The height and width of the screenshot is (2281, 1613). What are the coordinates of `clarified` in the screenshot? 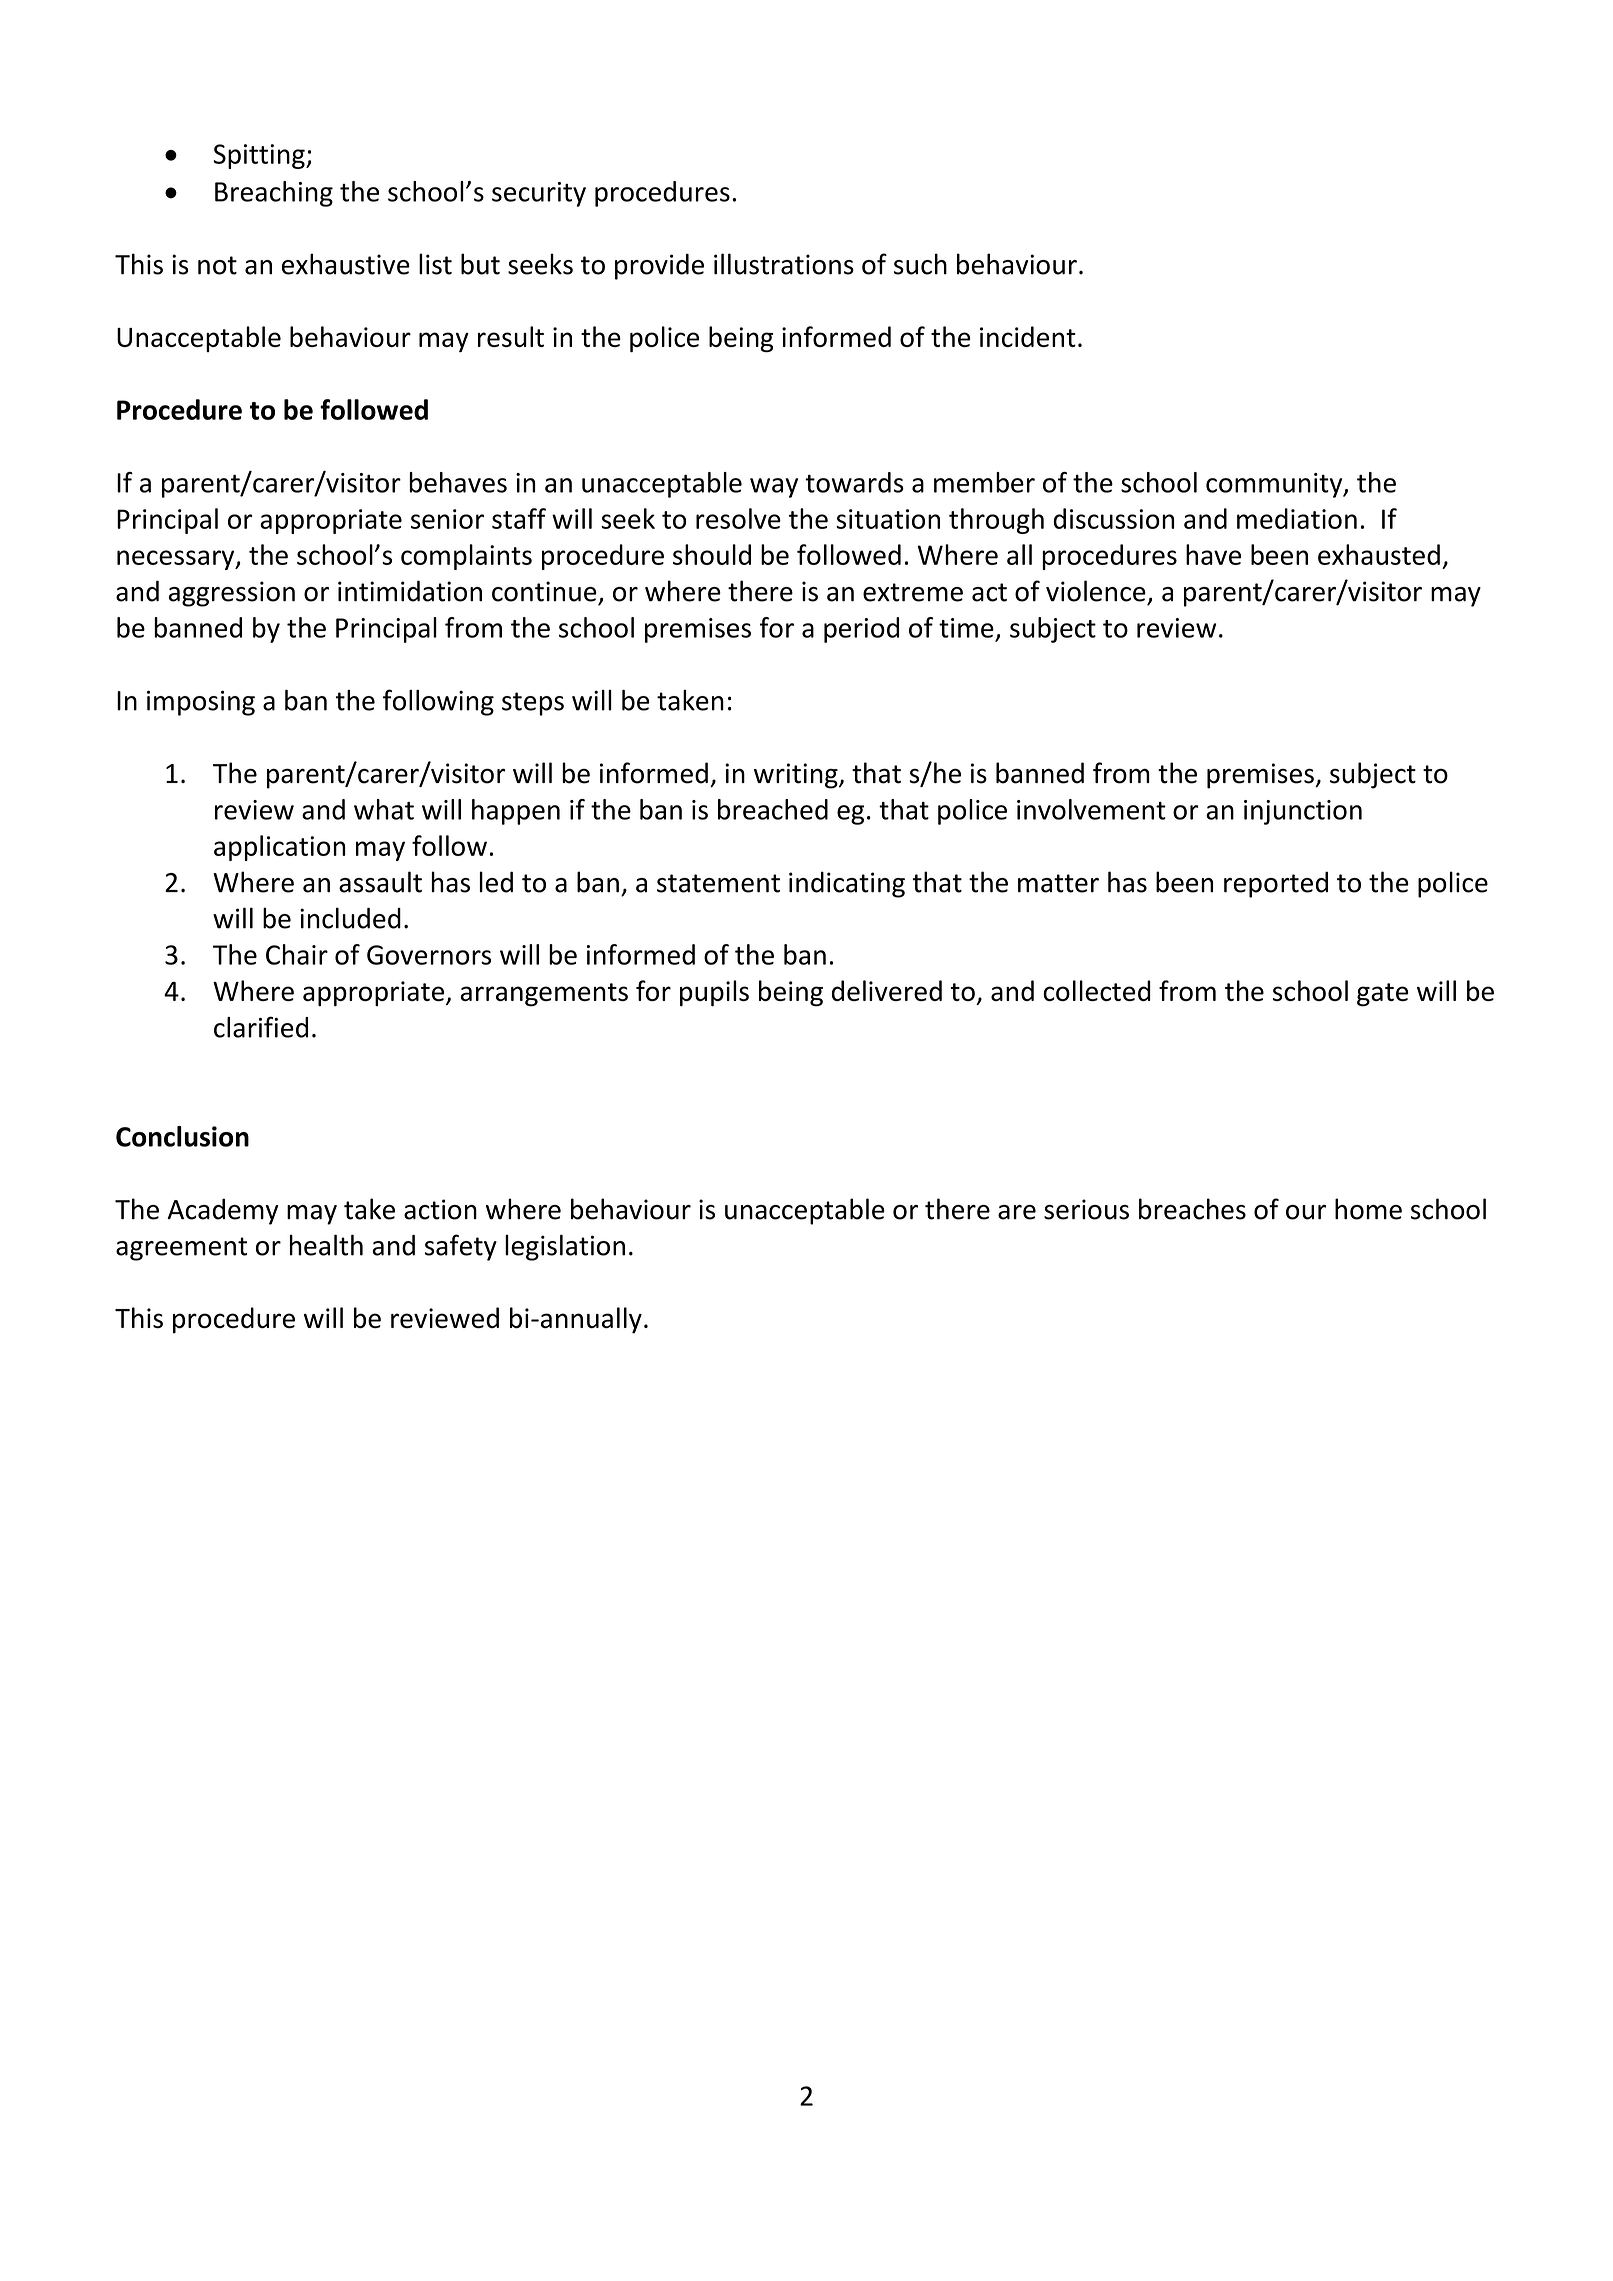 It's located at (261, 1027).
